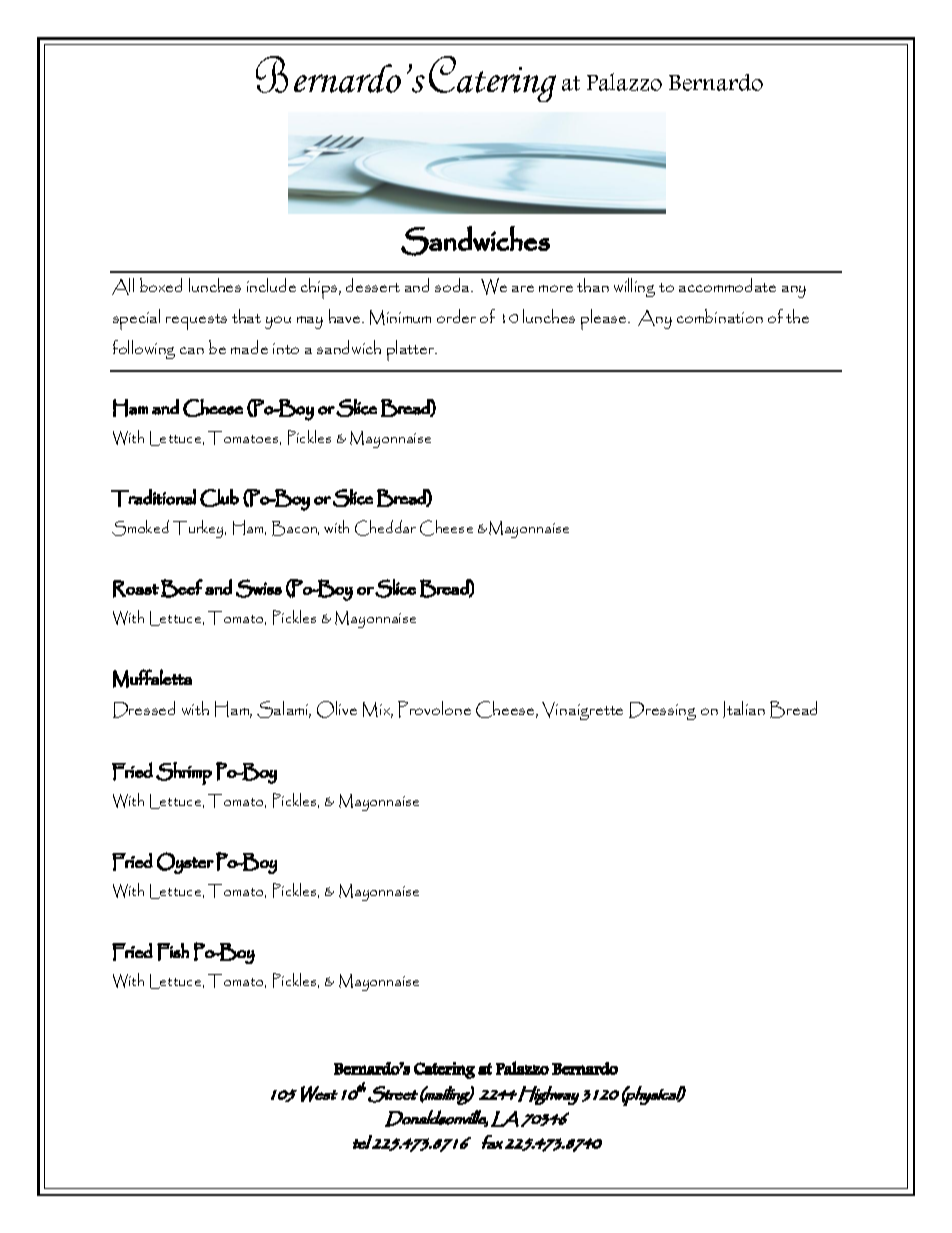  Describe the element at coordinates (720, 316) in the screenshot. I see `combination` at that location.
